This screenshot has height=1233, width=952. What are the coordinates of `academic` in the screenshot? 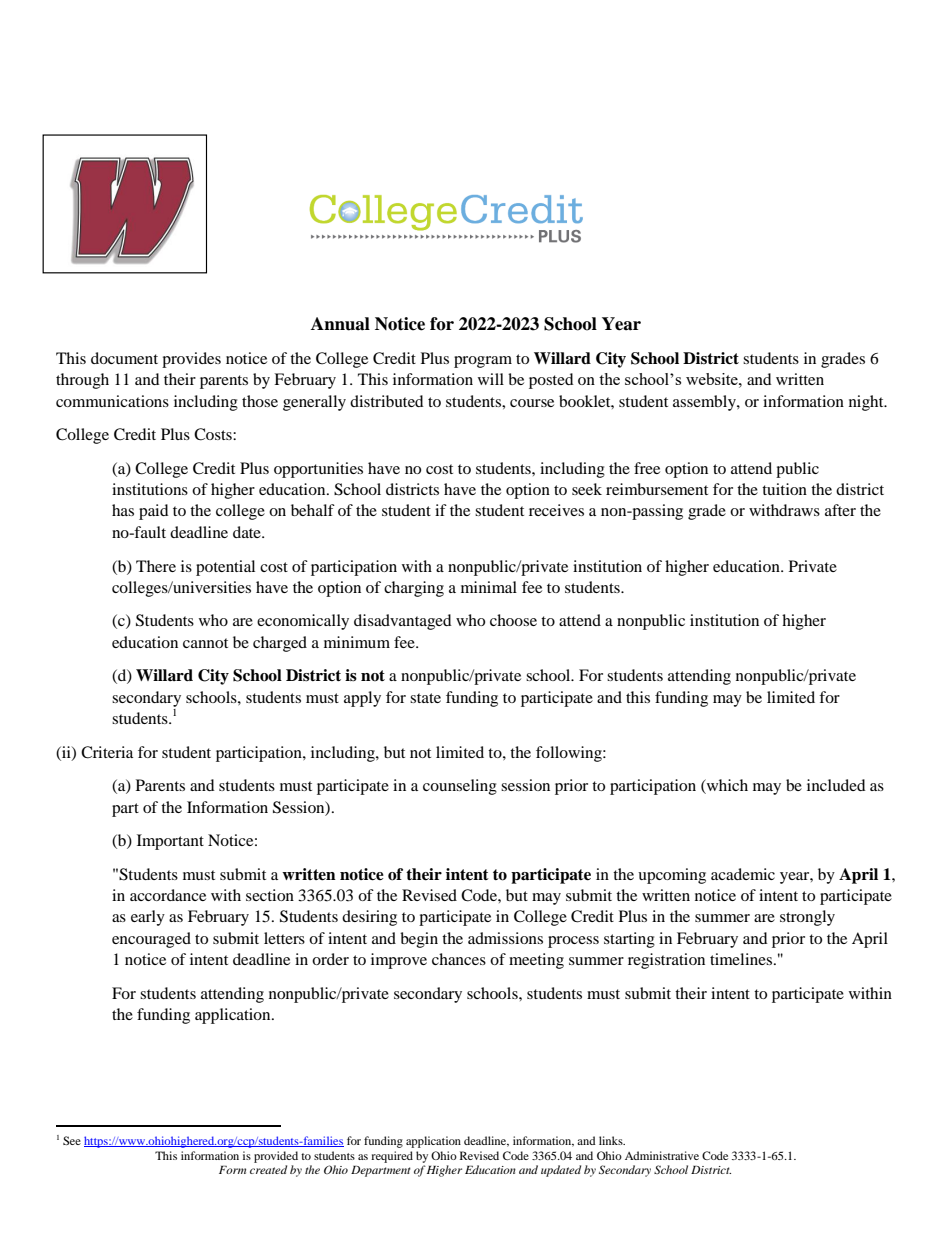 It's located at (743, 874).
